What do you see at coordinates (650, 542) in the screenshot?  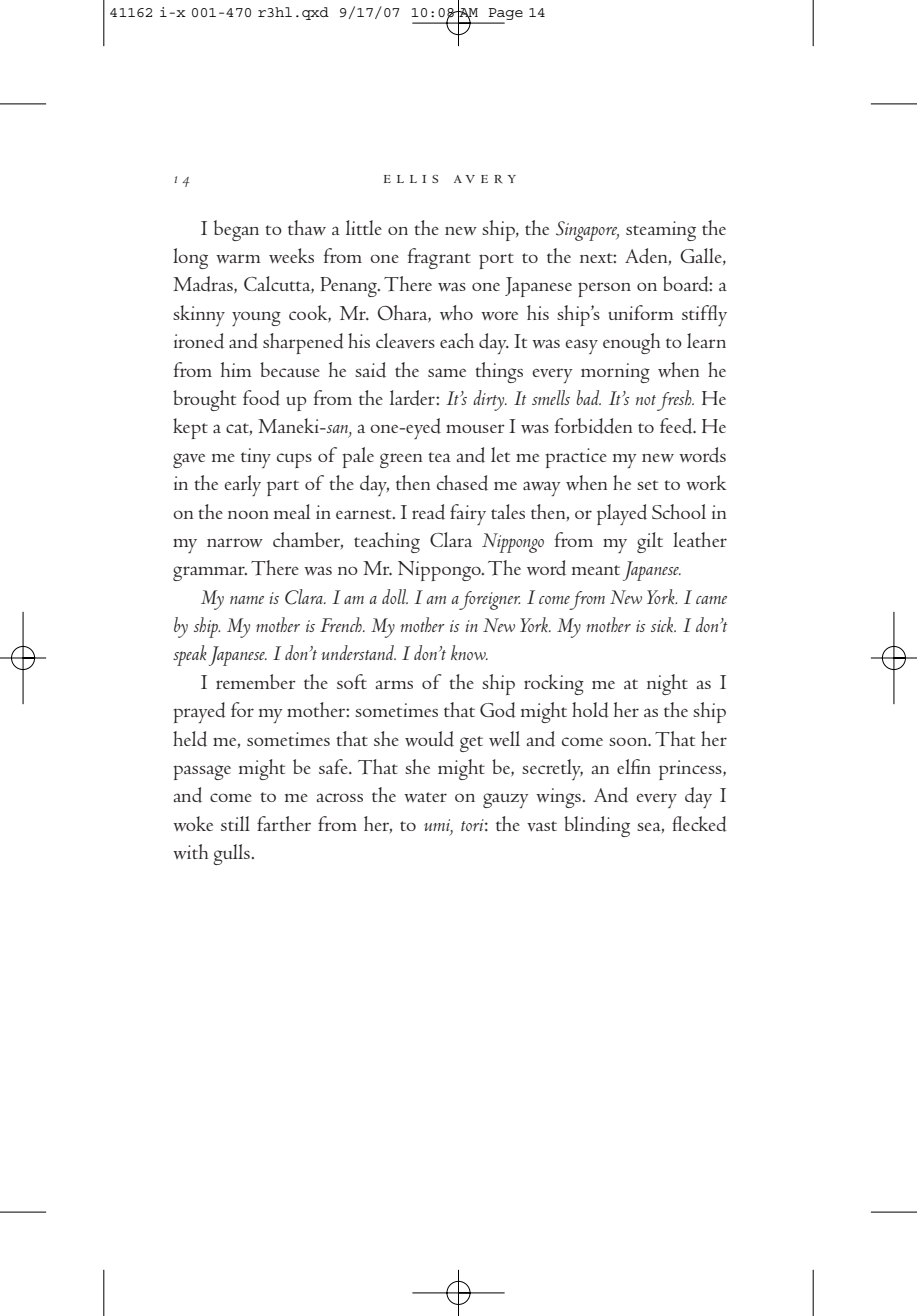 I see `gilt` at bounding box center [650, 542].
